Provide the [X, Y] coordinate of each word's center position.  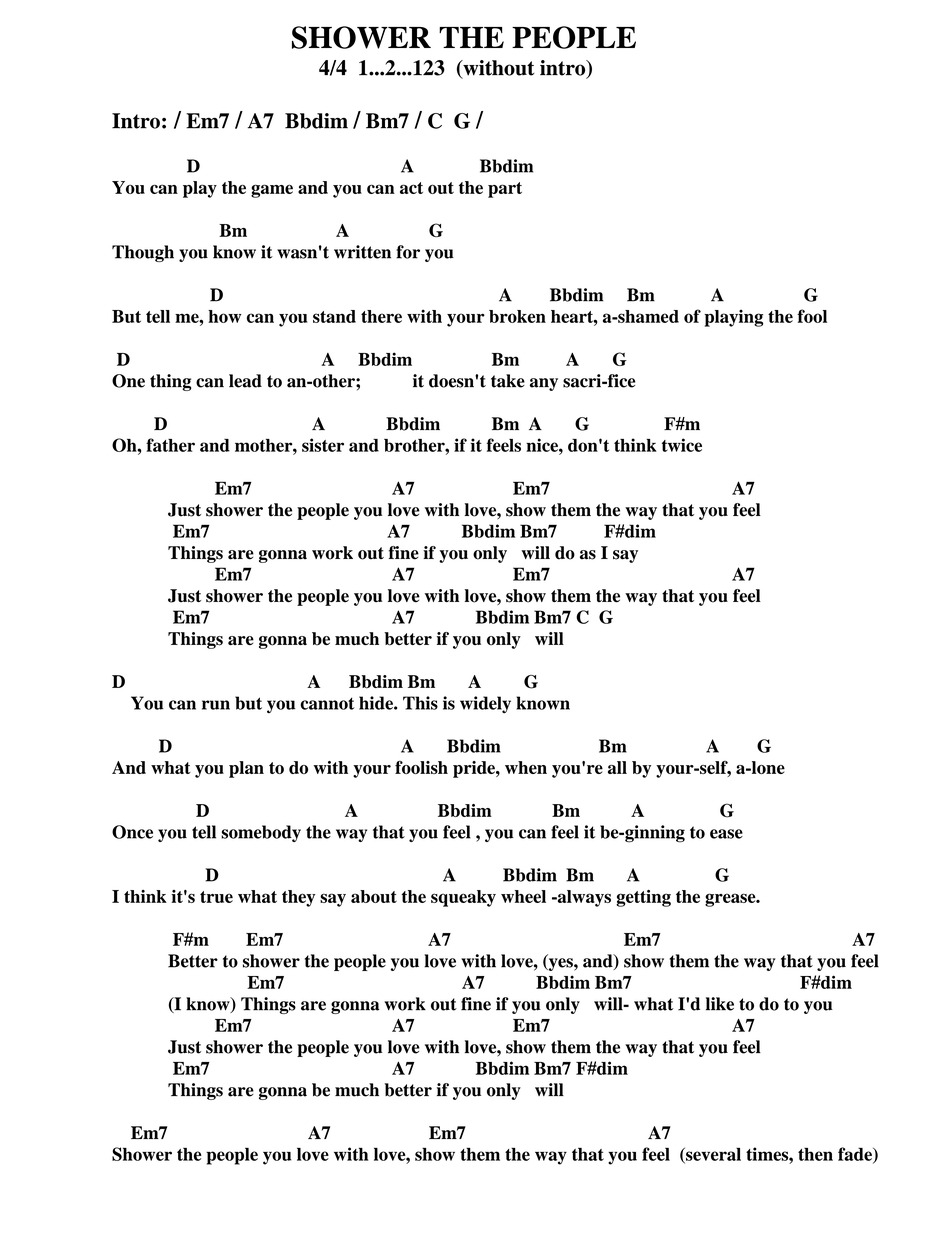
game [272, 191]
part [505, 190]
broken [517, 316]
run [216, 705]
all [617, 767]
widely [485, 705]
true [216, 897]
